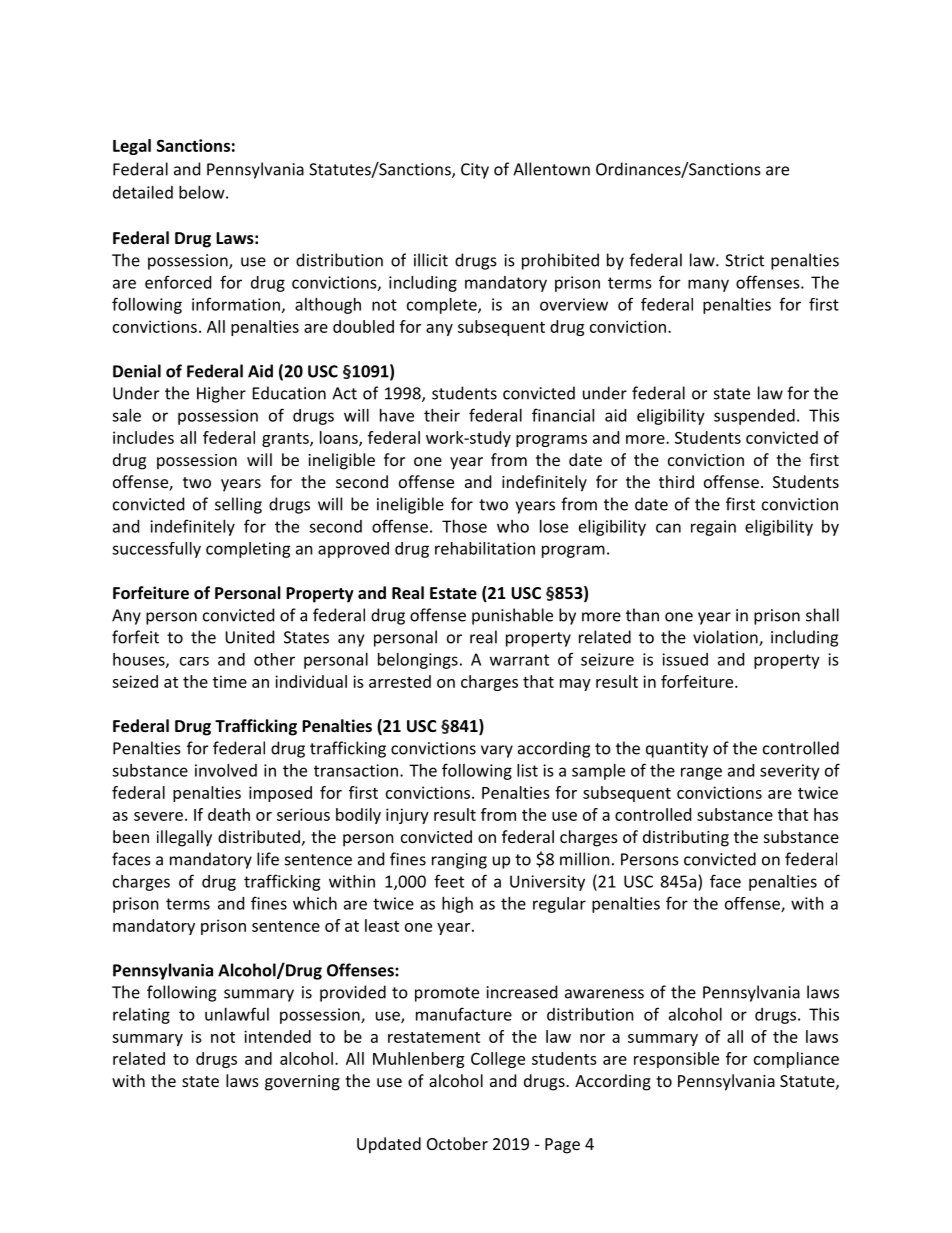 The image size is (952, 1233). What do you see at coordinates (302, 1083) in the screenshot?
I see `governing` at bounding box center [302, 1083].
